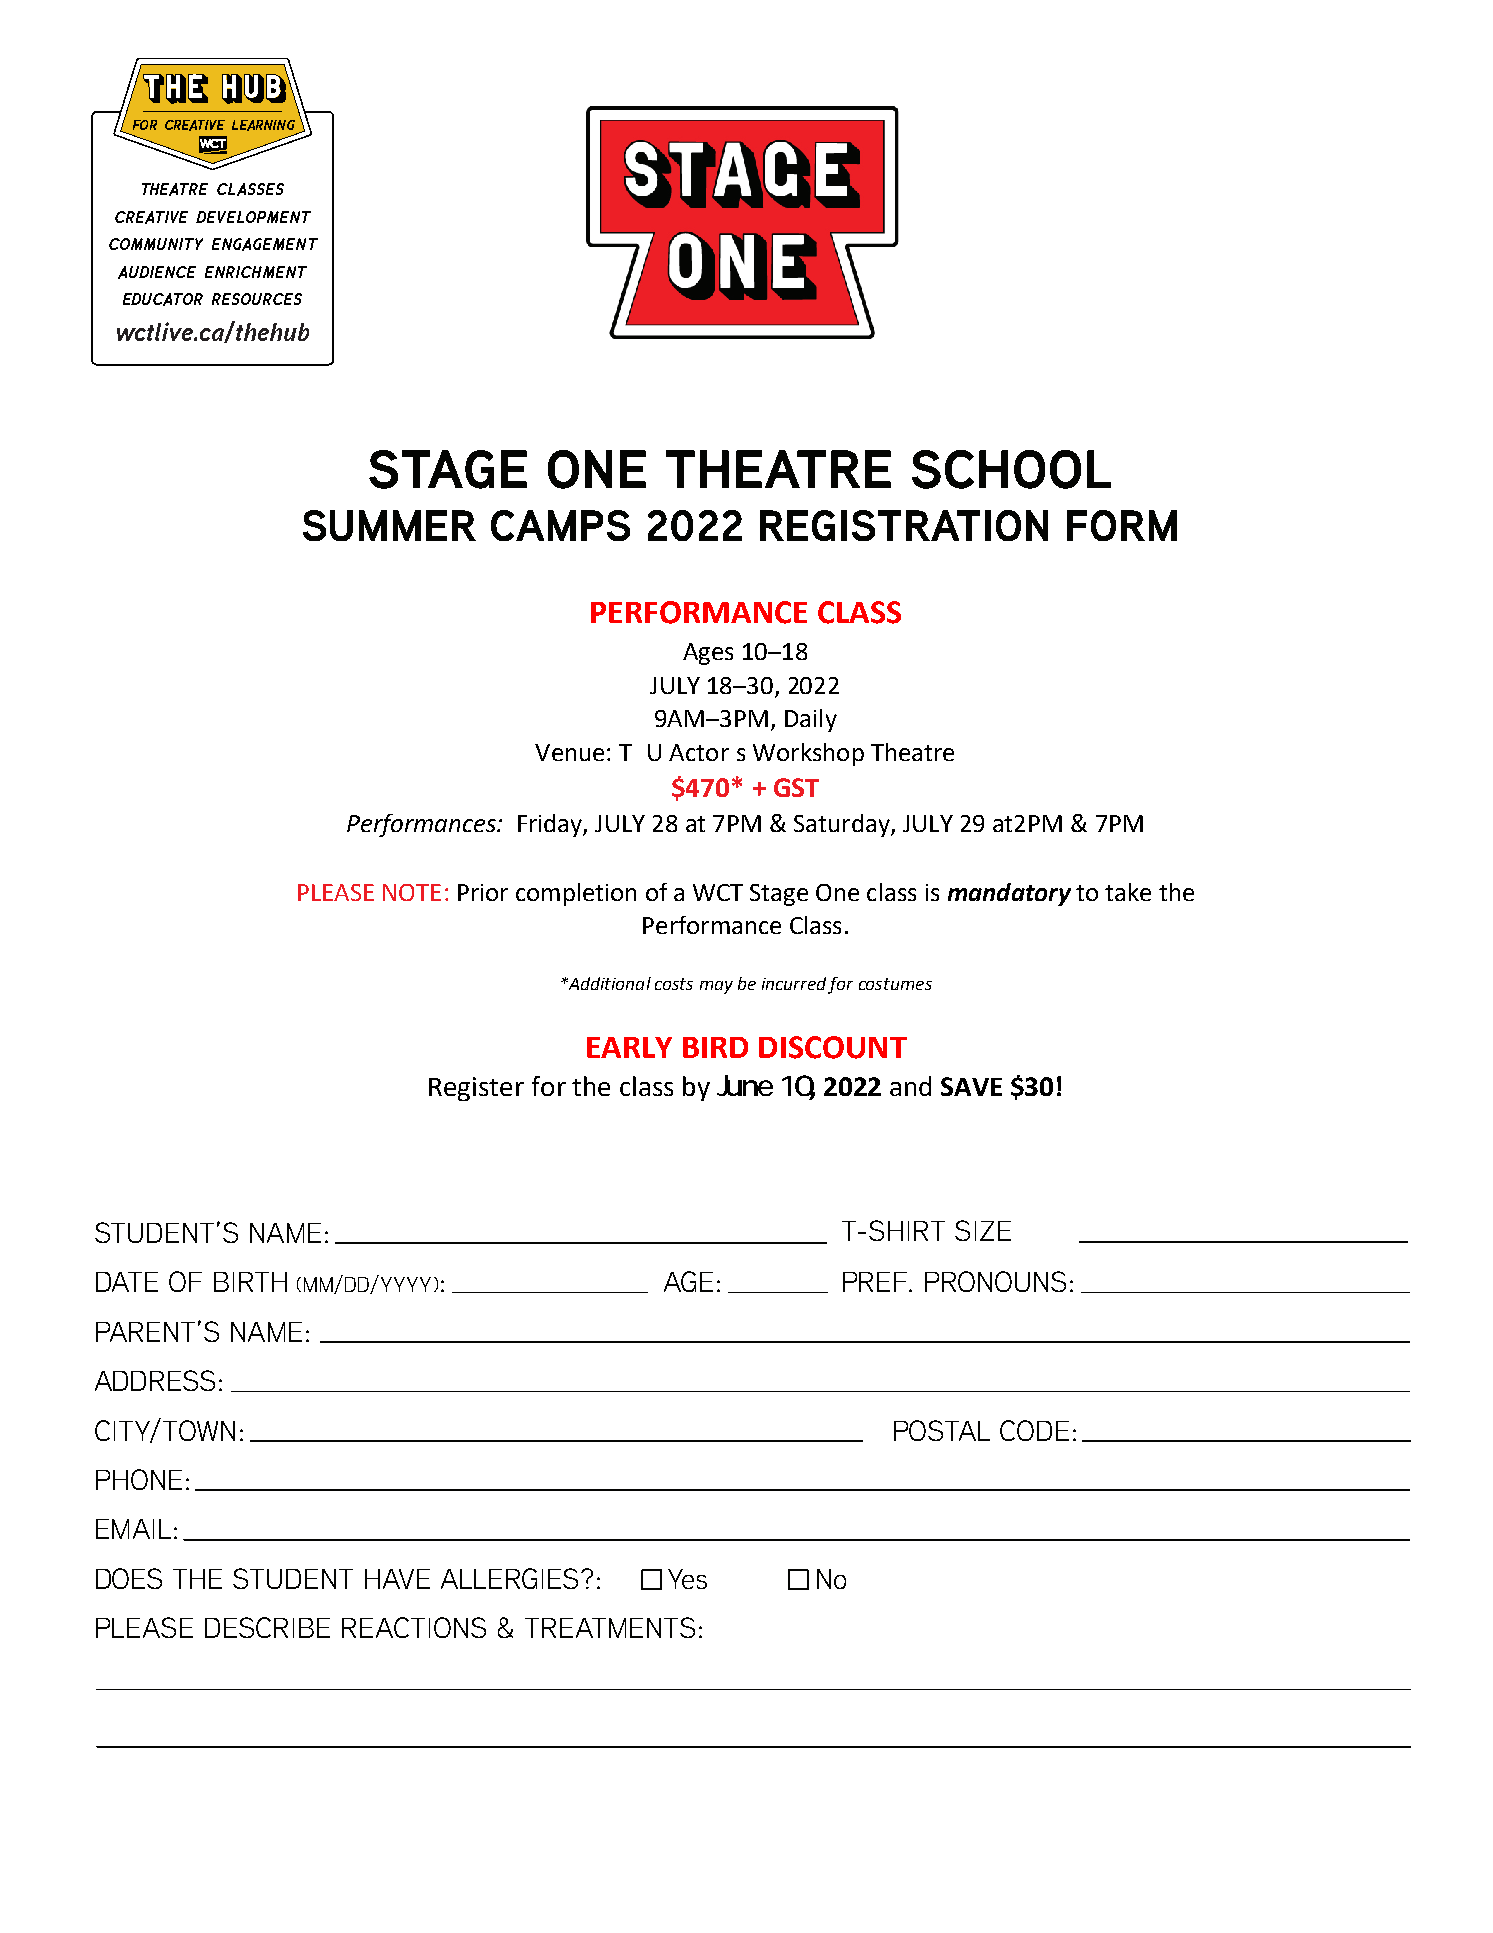  What do you see at coordinates (1034, 1430) in the screenshot?
I see `CODE` at bounding box center [1034, 1430].
